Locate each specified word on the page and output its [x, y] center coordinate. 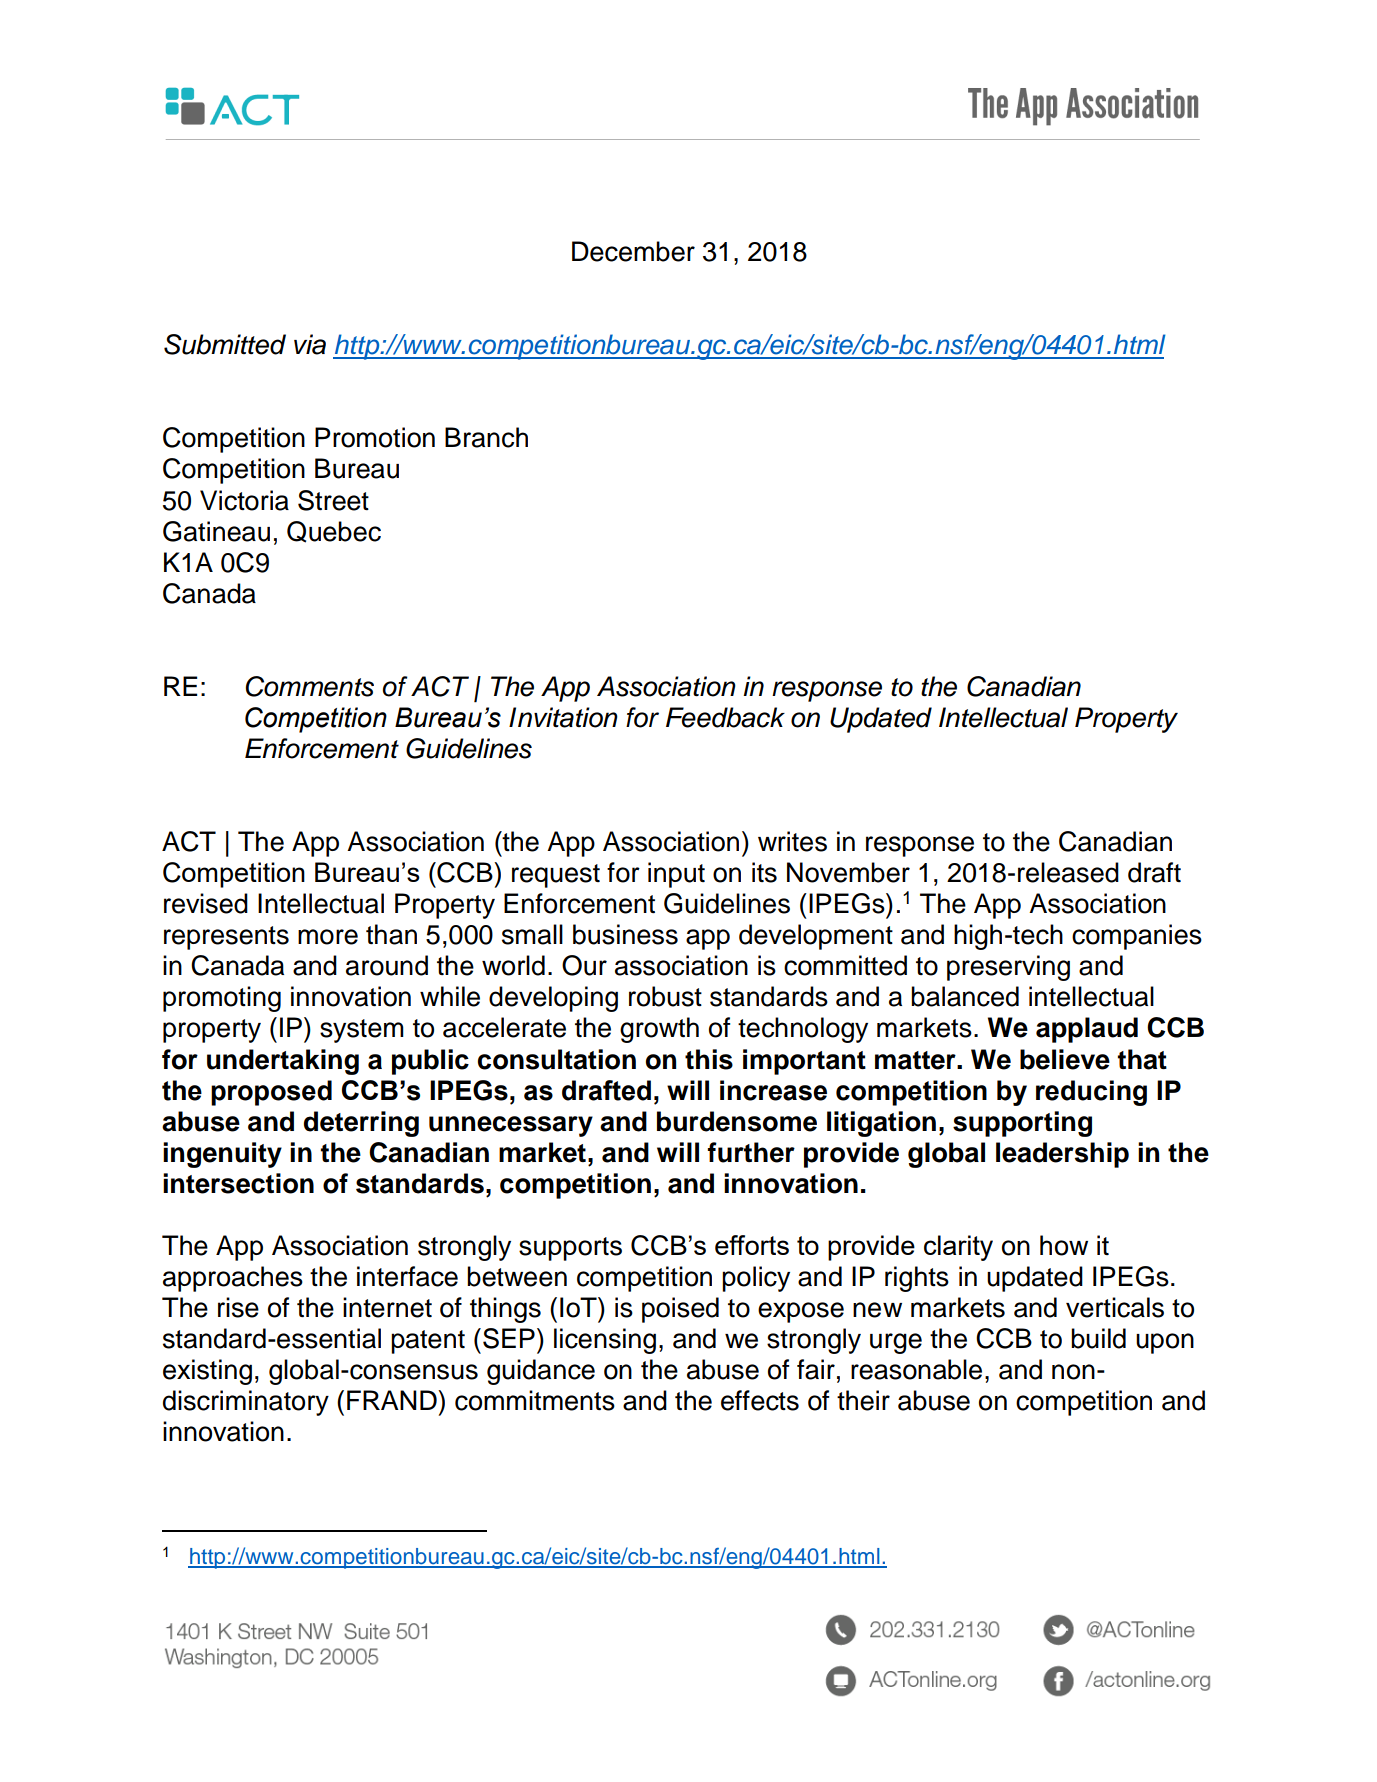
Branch [486, 437]
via [310, 344]
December [633, 251]
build [1098, 1338]
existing [207, 1372]
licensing [605, 1341]
